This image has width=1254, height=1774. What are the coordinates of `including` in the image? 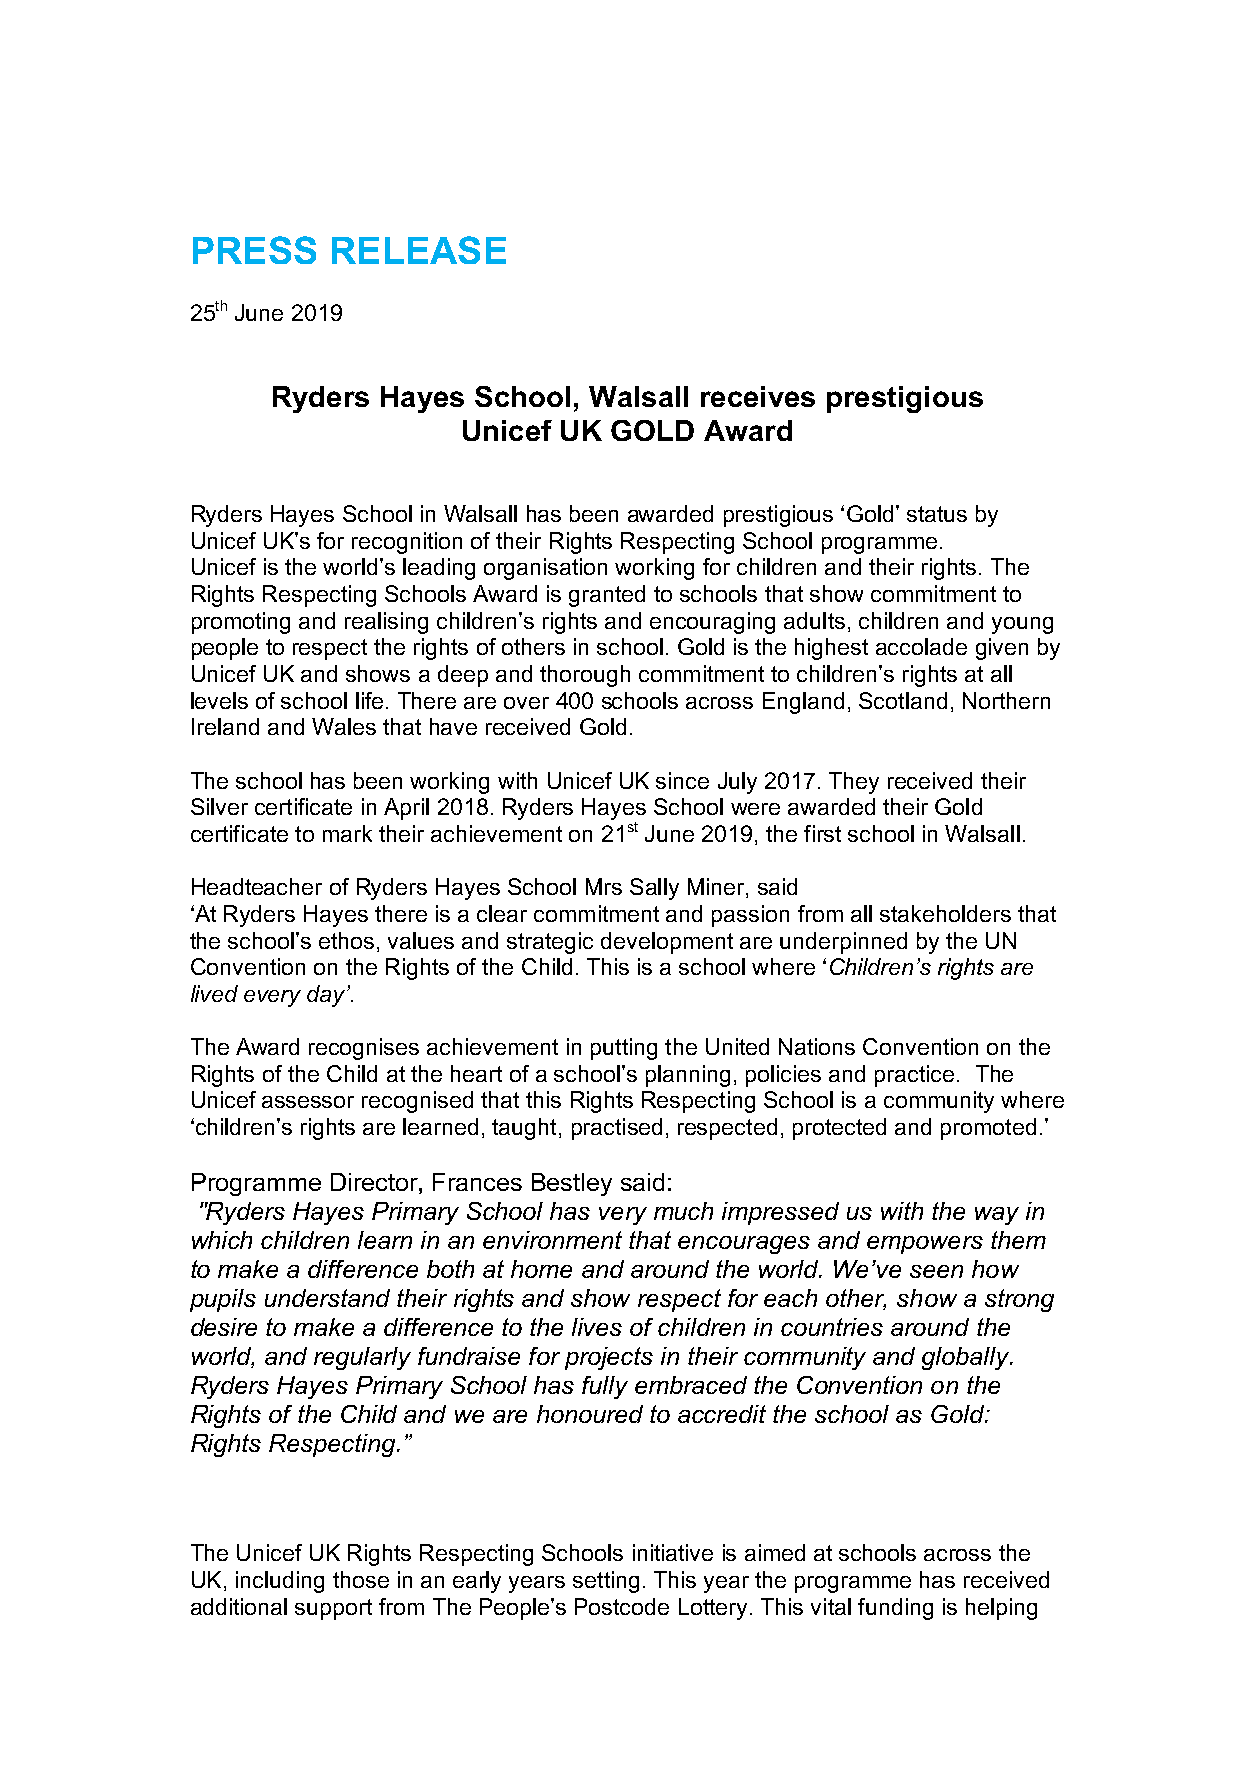 It's located at (280, 1582).
